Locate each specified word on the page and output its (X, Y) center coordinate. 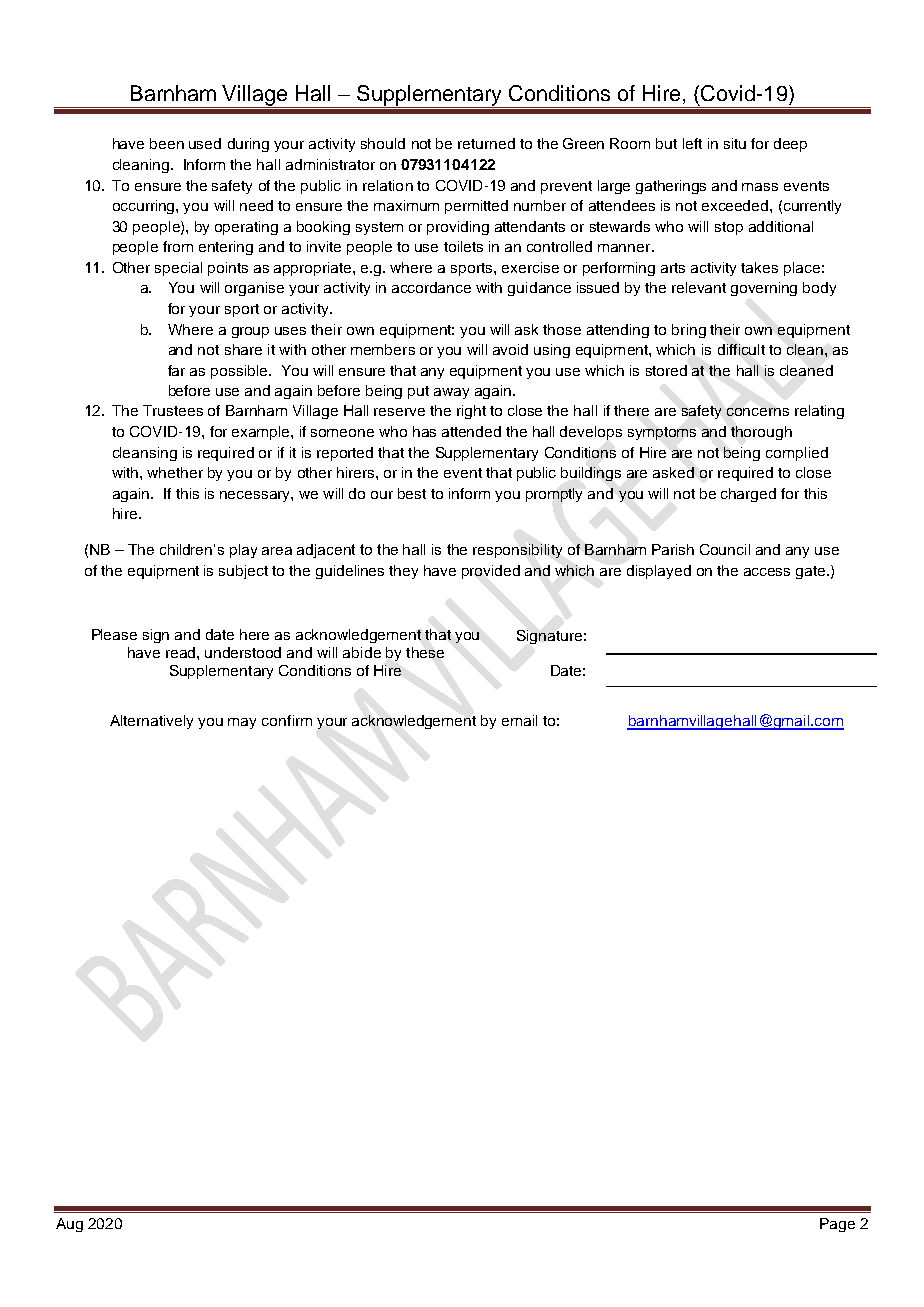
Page (837, 1225)
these (425, 652)
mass (760, 187)
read (182, 652)
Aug (69, 1225)
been (167, 143)
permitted (476, 207)
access (767, 572)
